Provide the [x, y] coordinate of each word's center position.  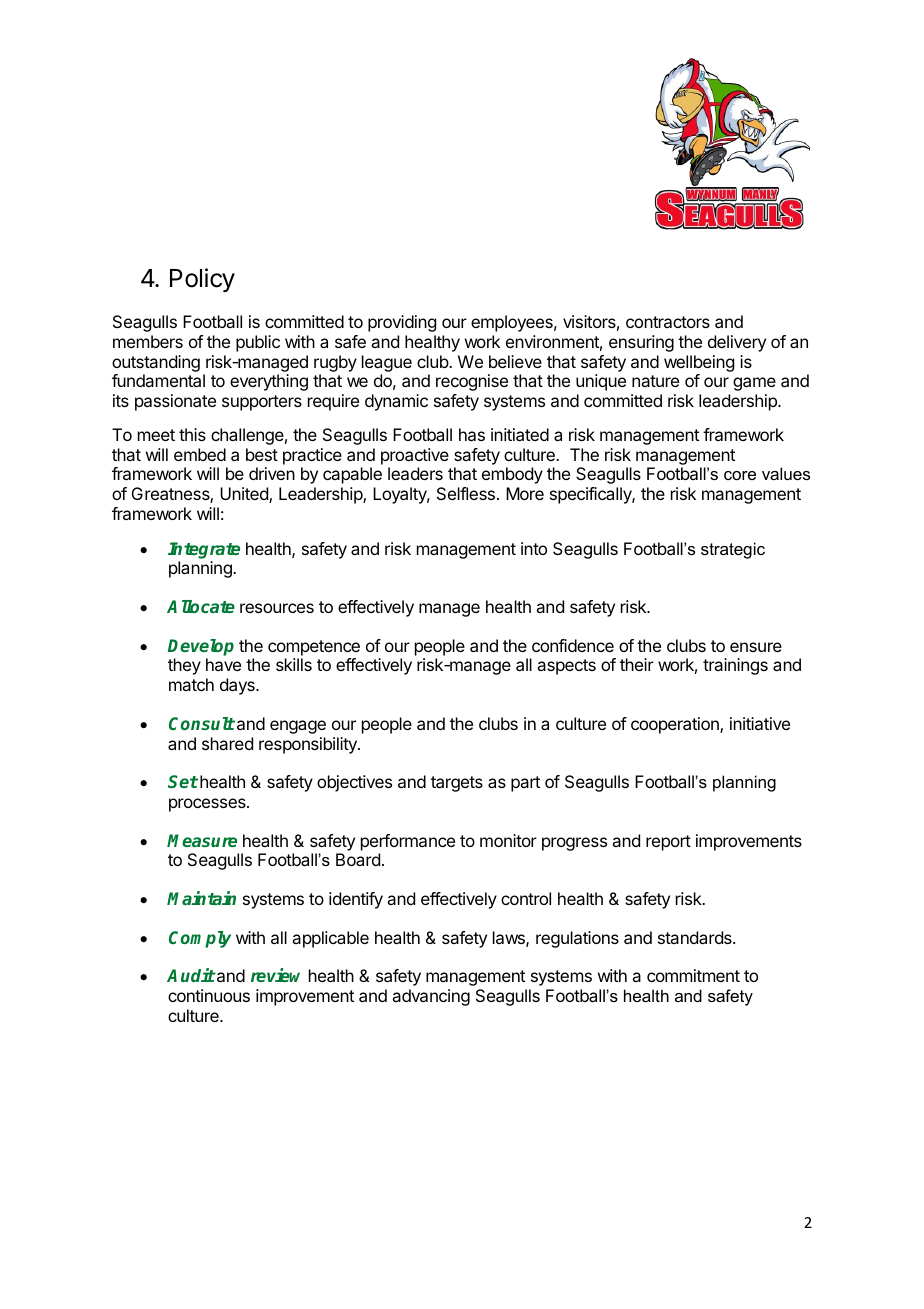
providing [402, 323]
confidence [573, 645]
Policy [202, 280]
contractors [668, 322]
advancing [431, 997]
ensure [756, 647]
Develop [201, 647]
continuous [209, 995]
